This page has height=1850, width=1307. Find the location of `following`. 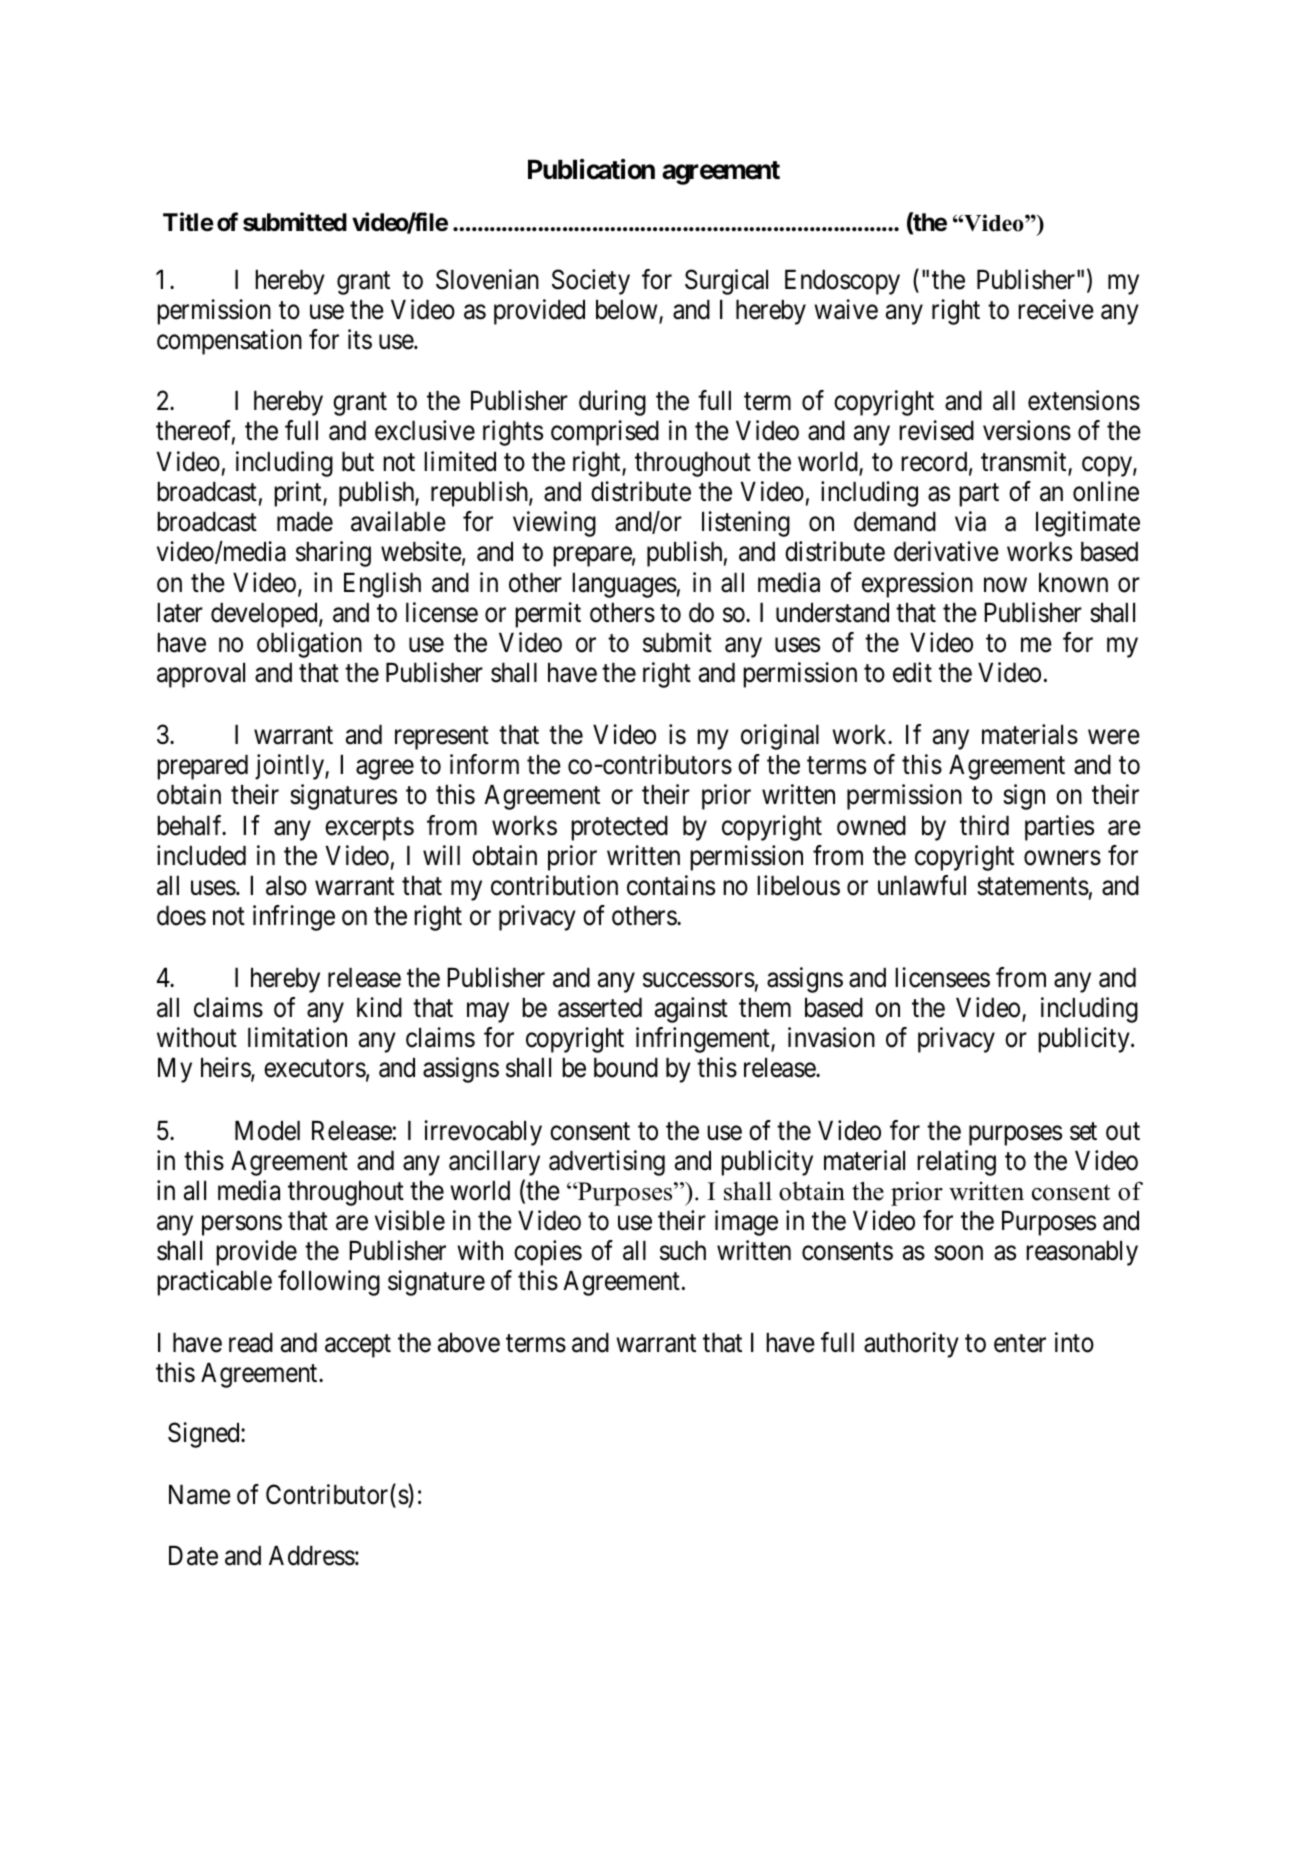

following is located at coordinates (329, 1283).
